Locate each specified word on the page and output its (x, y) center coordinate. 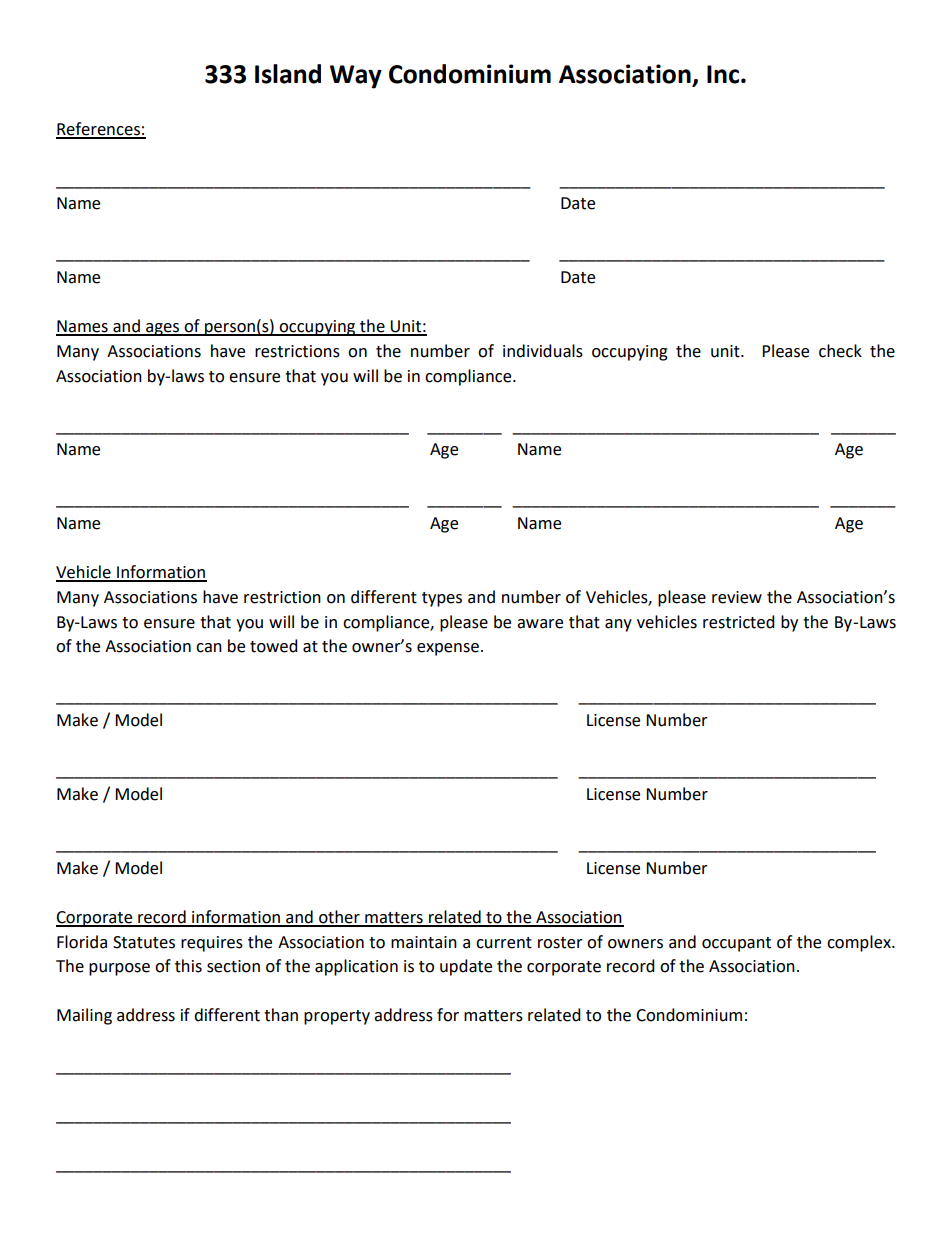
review (737, 597)
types (442, 599)
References (99, 130)
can (209, 648)
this (188, 966)
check (840, 351)
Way (356, 77)
